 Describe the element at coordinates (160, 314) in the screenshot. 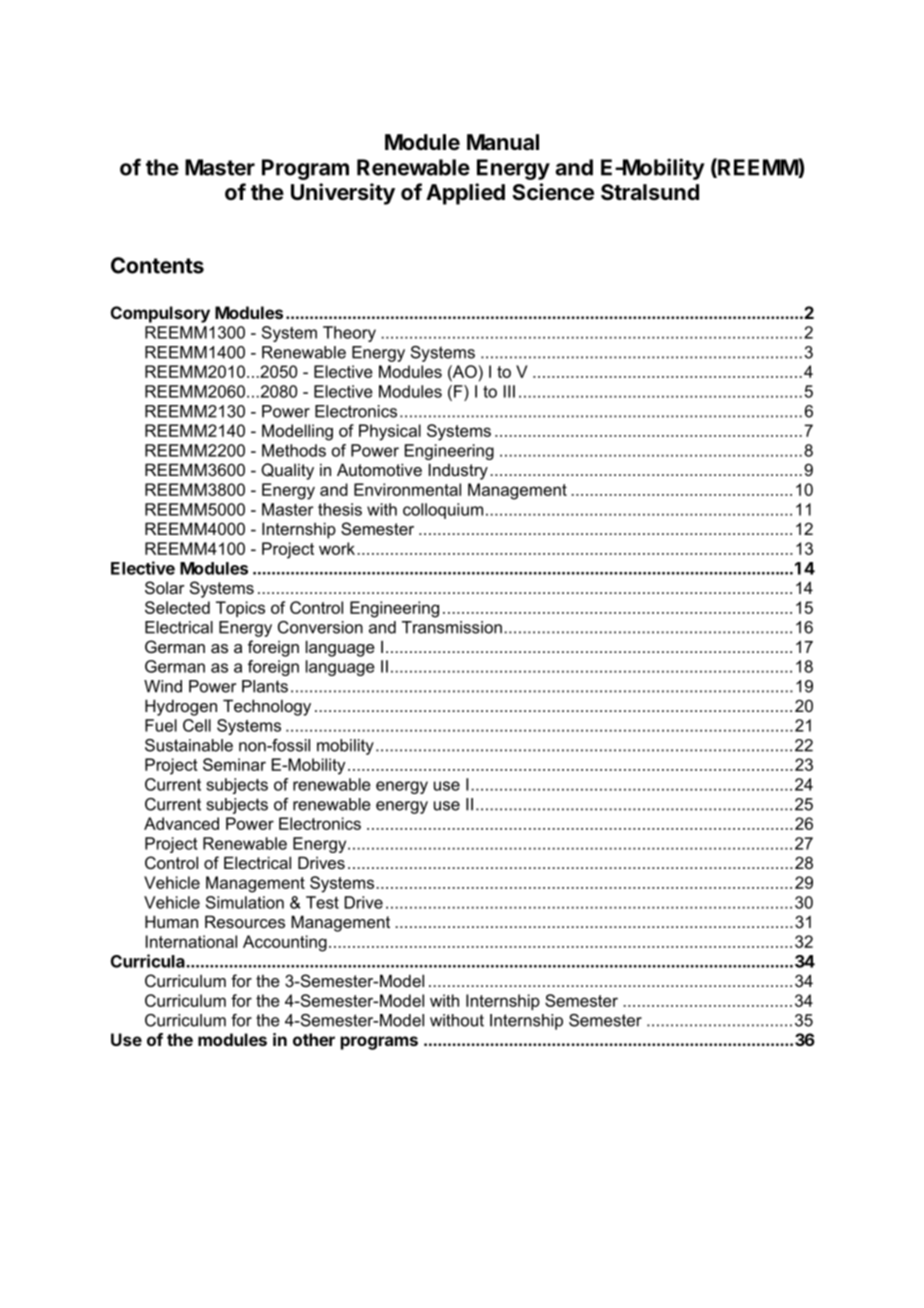

I see `Compulsory` at that location.
